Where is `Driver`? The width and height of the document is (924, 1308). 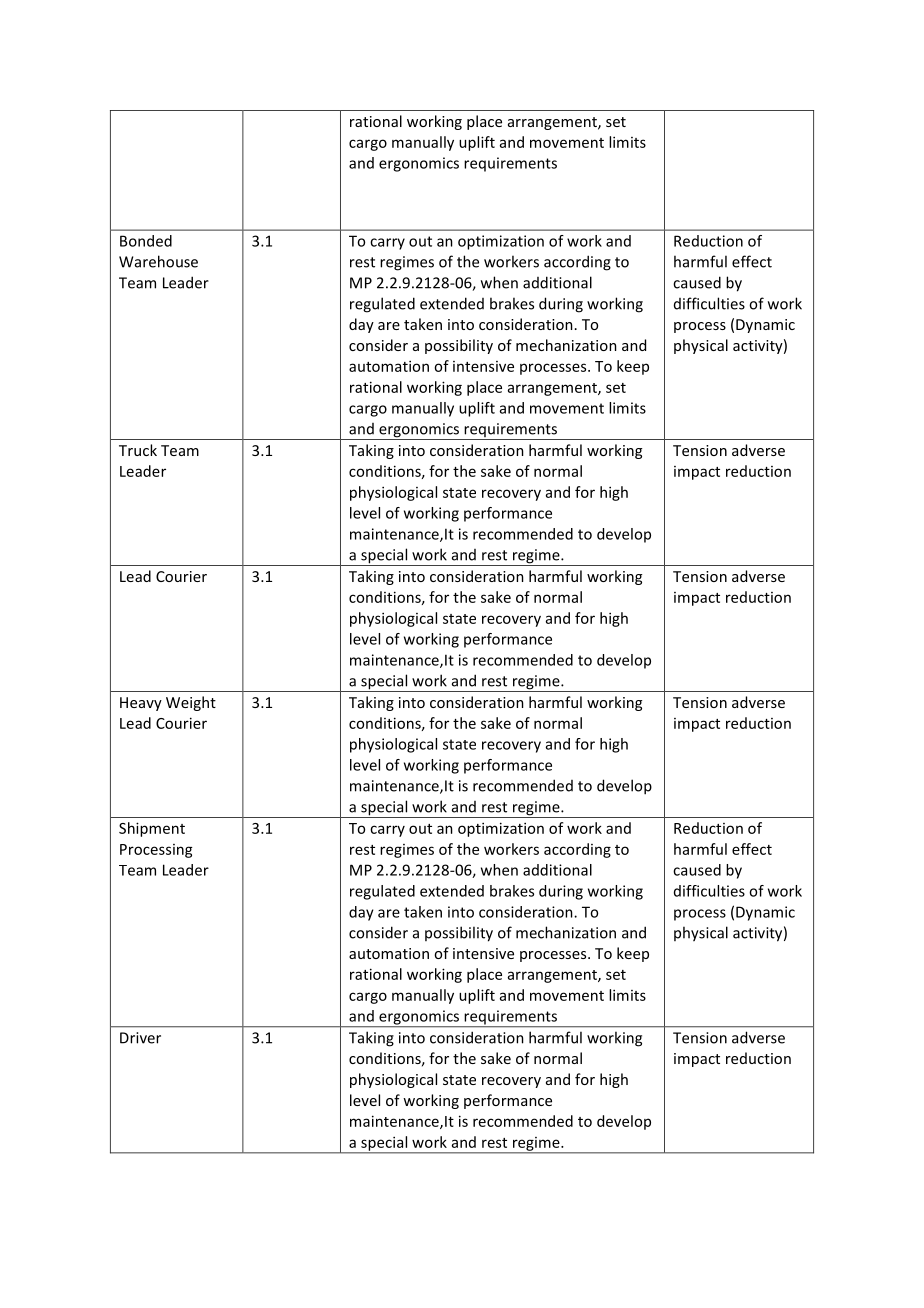
Driver is located at coordinates (140, 1038).
